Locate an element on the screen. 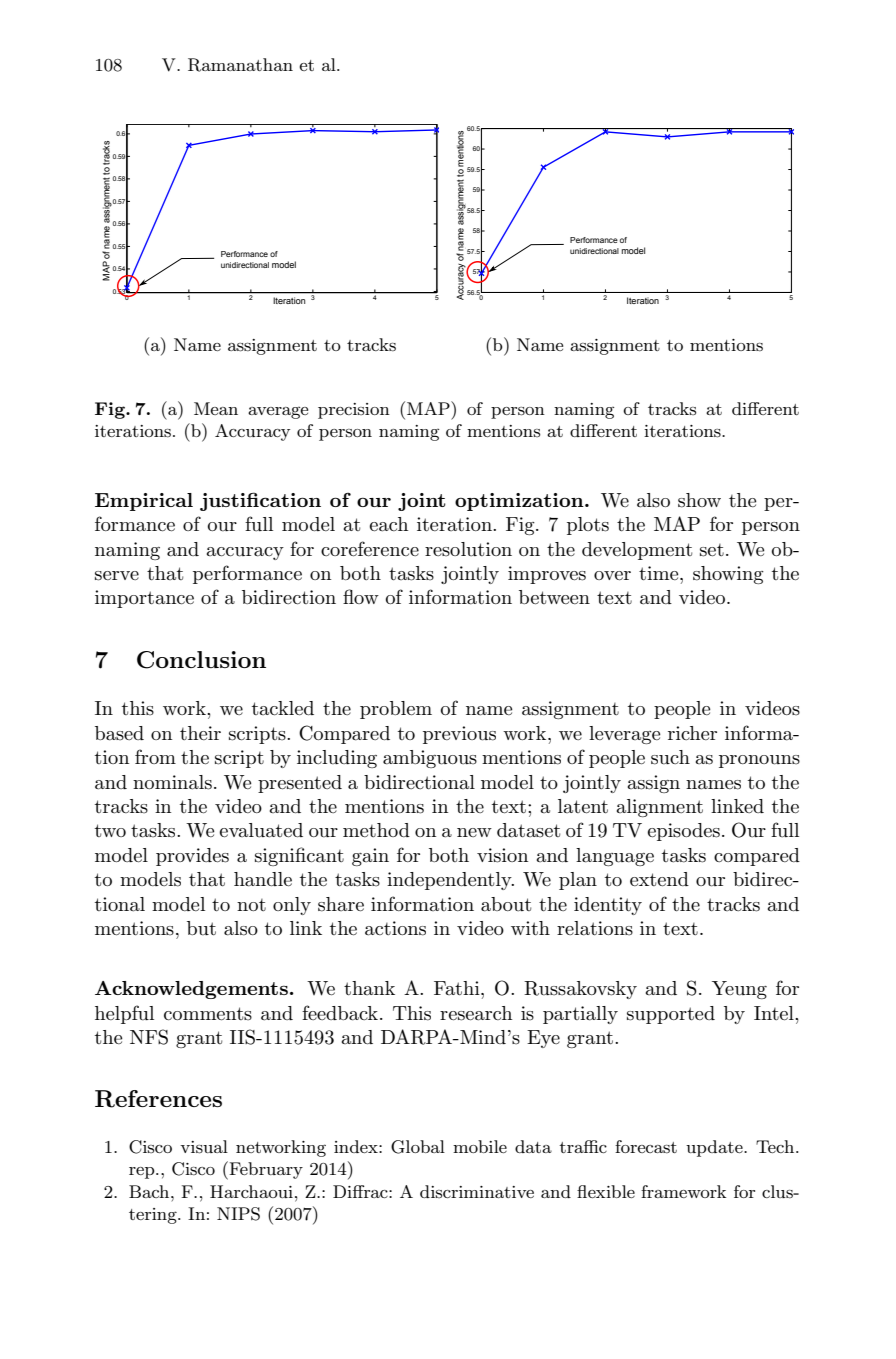 This screenshot has width=896, height=1359. richer is located at coordinates (692, 733).
